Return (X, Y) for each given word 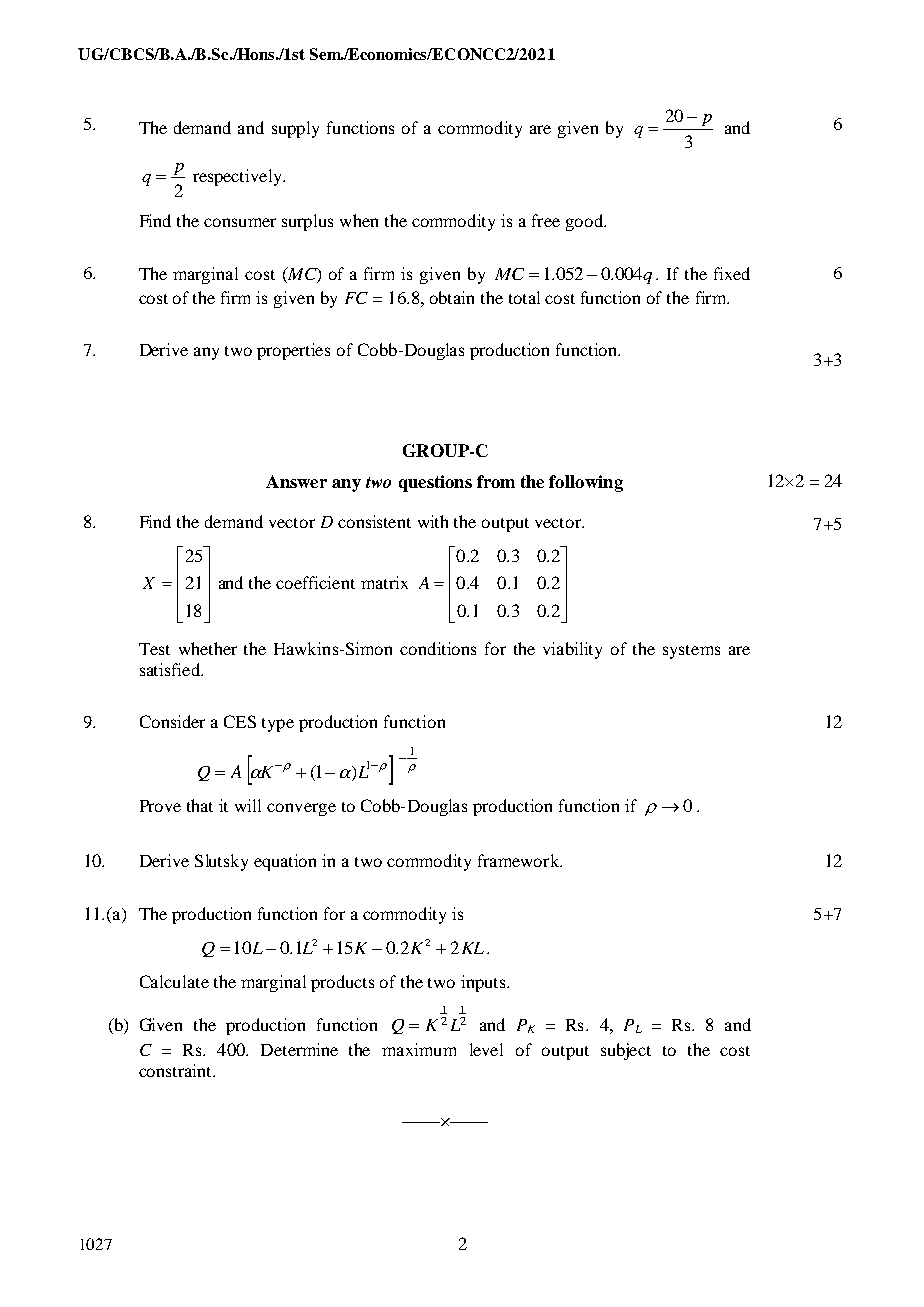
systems (691, 652)
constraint (176, 1070)
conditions (438, 648)
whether (208, 648)
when (359, 220)
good (585, 222)
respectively (239, 177)
